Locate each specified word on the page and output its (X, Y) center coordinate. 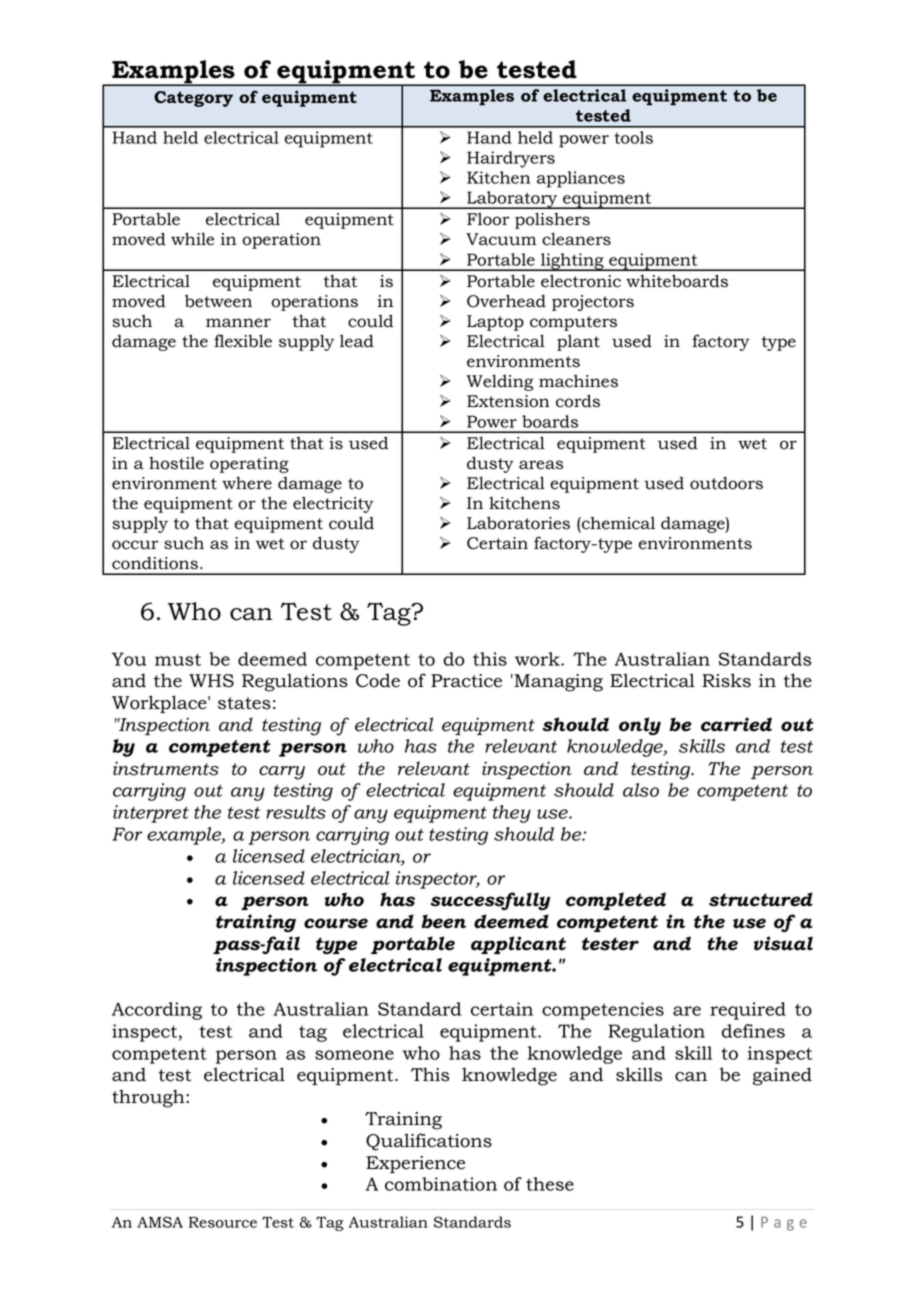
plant (578, 342)
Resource (222, 1222)
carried (736, 724)
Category (193, 99)
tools (633, 137)
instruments (166, 768)
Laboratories (518, 523)
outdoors (726, 483)
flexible (243, 341)
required (748, 1011)
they (512, 814)
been (443, 921)
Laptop (495, 323)
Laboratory (512, 200)
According (157, 1011)
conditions (155, 563)
